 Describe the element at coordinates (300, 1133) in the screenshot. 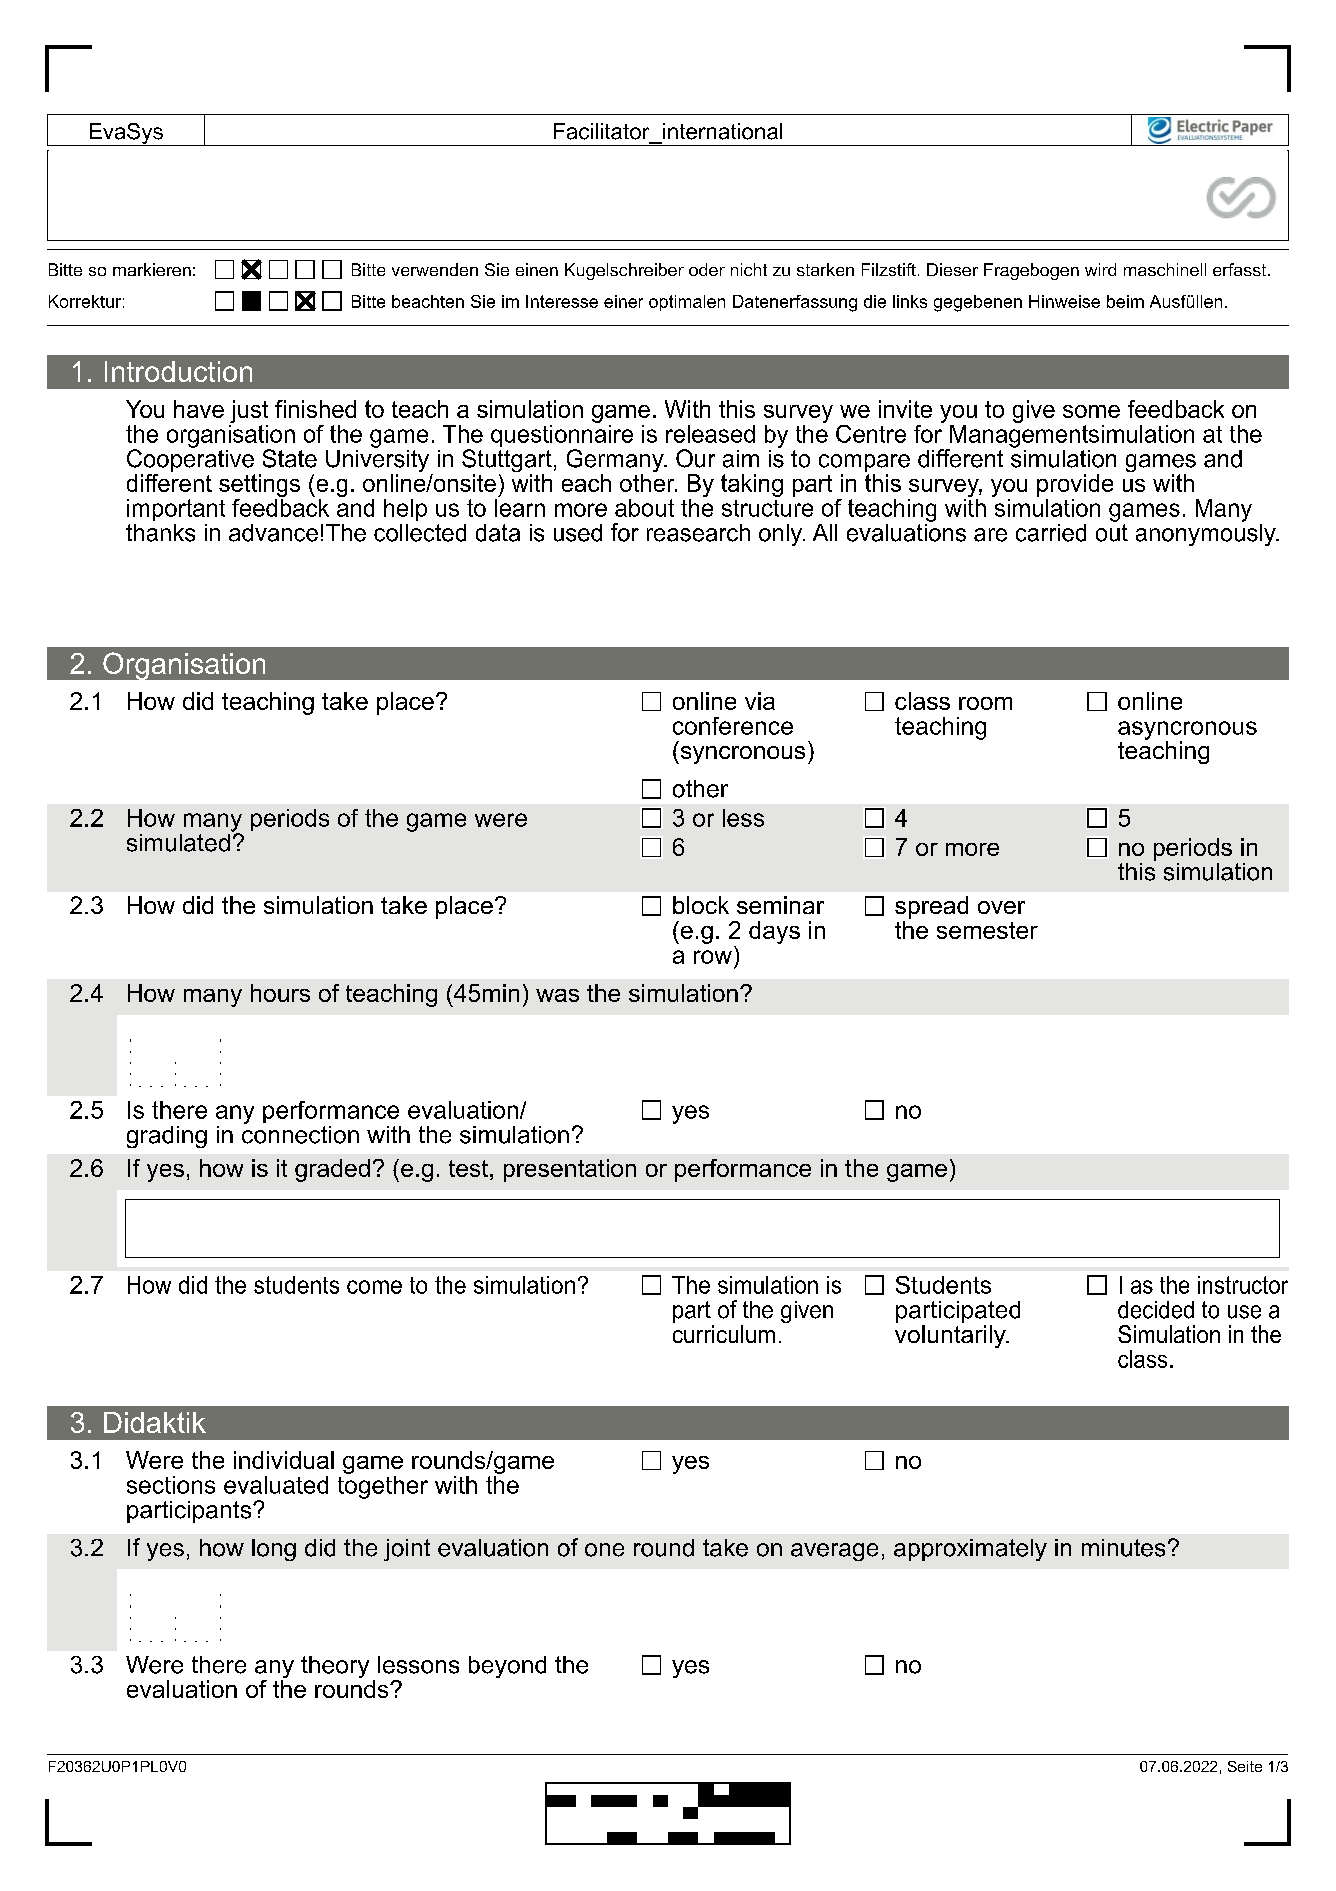

I see `connection` at that location.
